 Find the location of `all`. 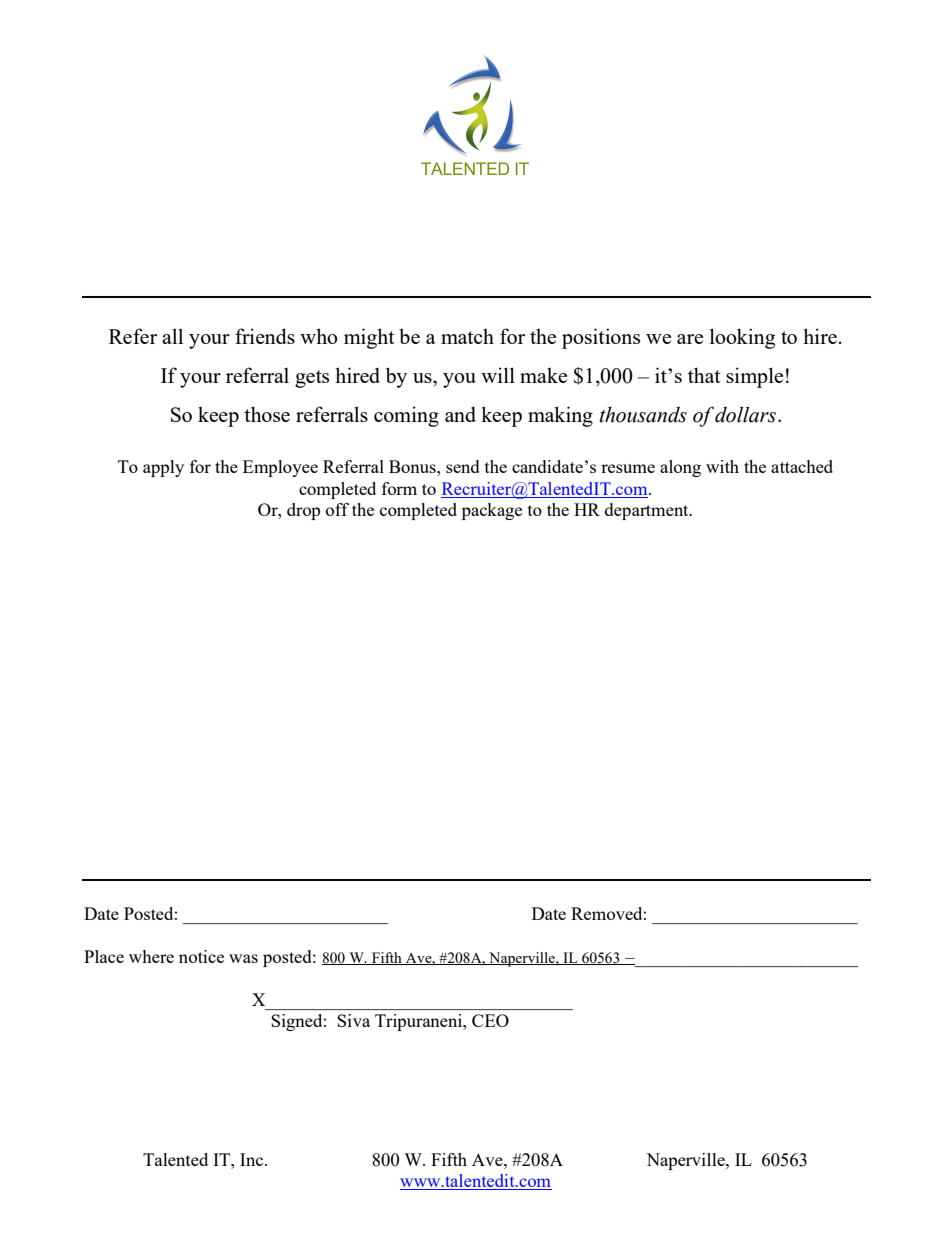

all is located at coordinates (172, 336).
